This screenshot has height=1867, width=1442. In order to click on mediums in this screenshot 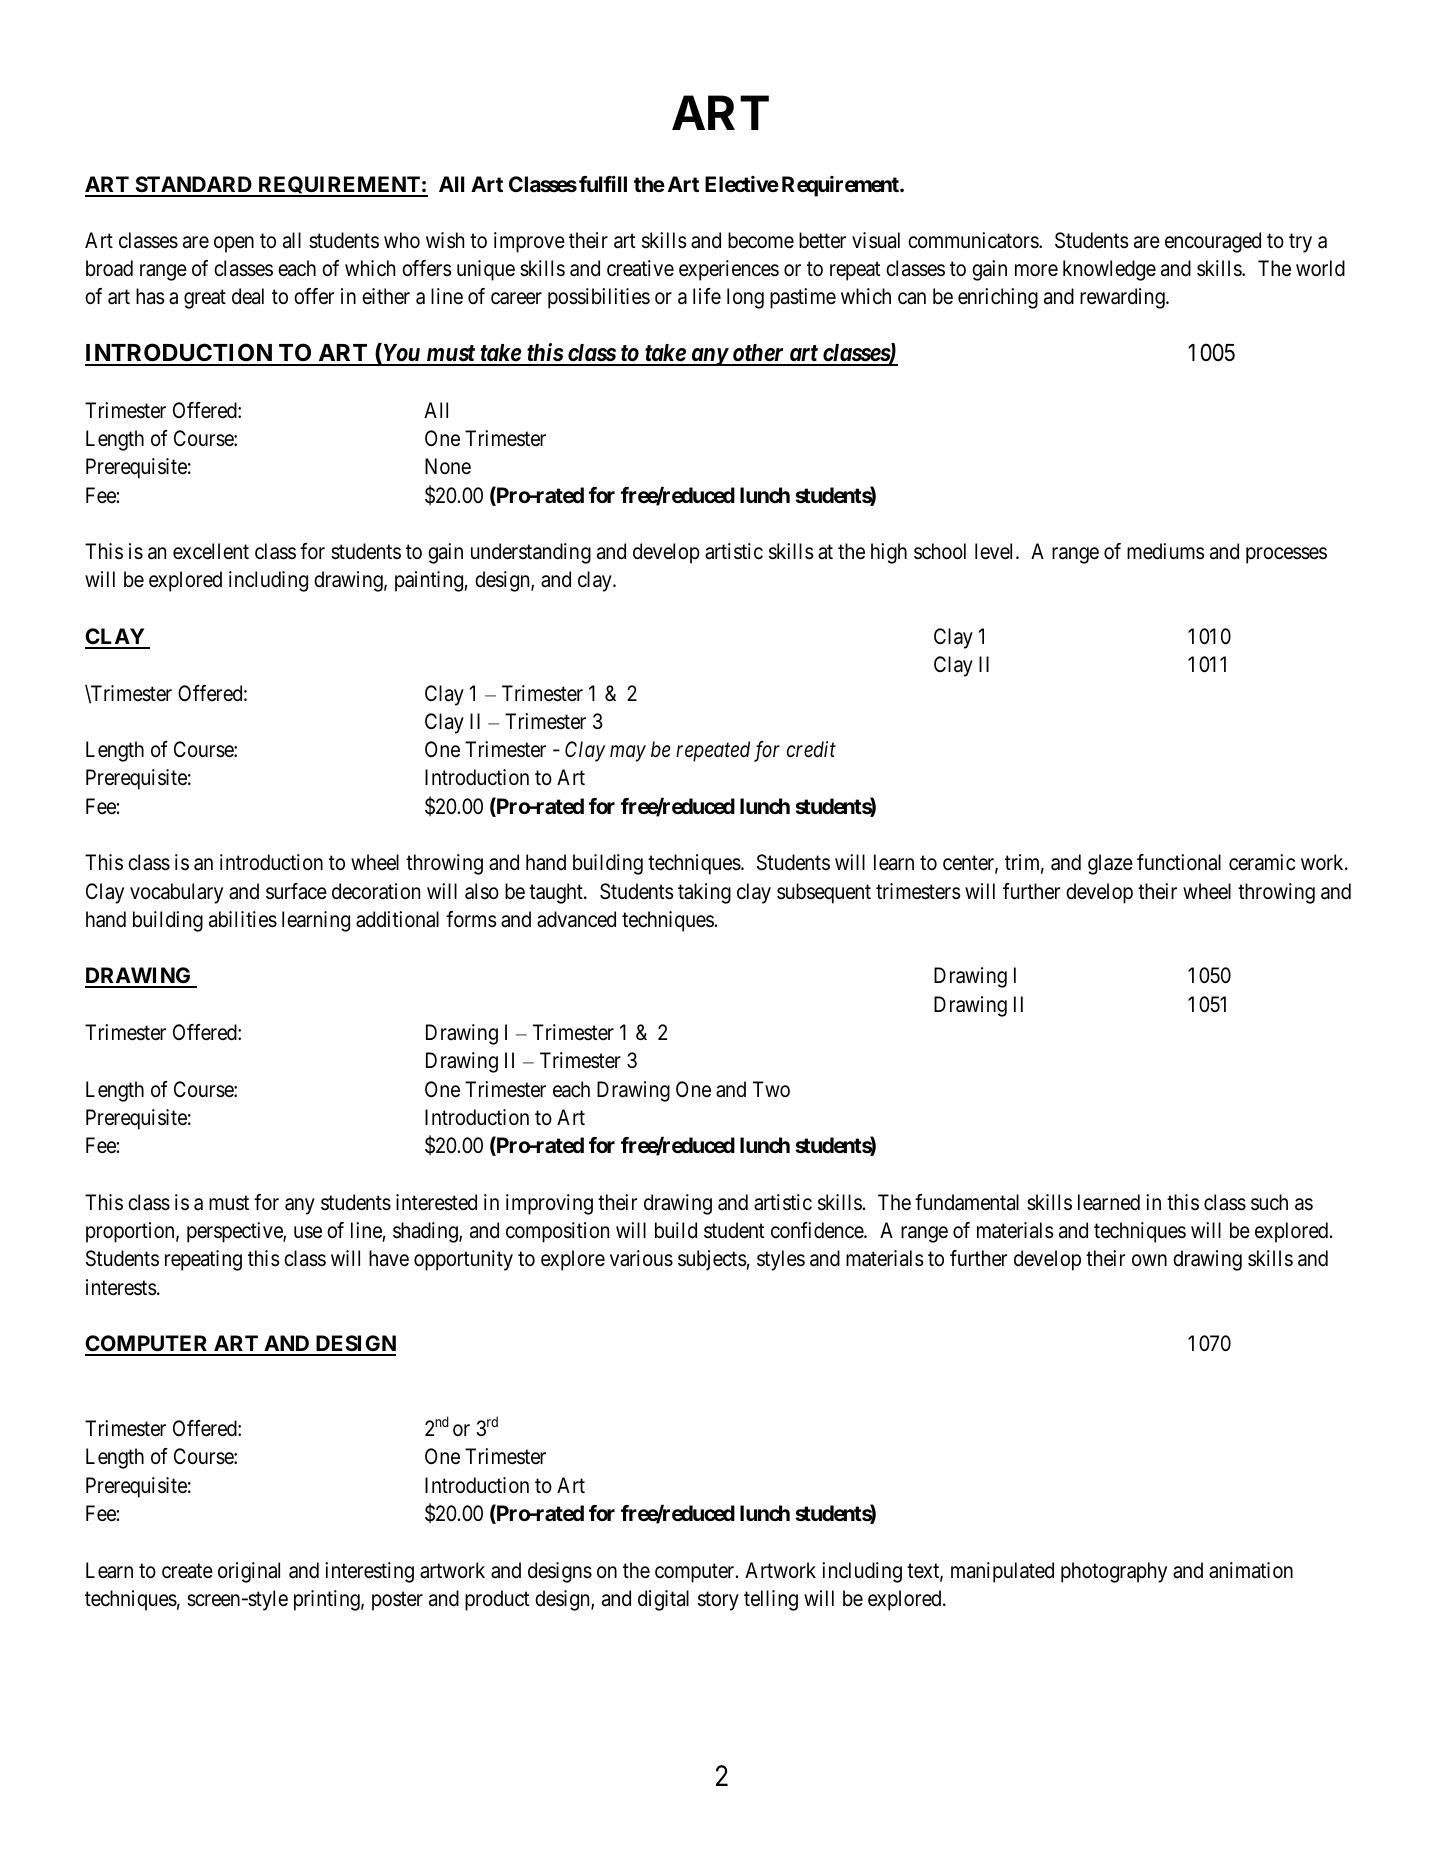, I will do `click(1166, 551)`.
